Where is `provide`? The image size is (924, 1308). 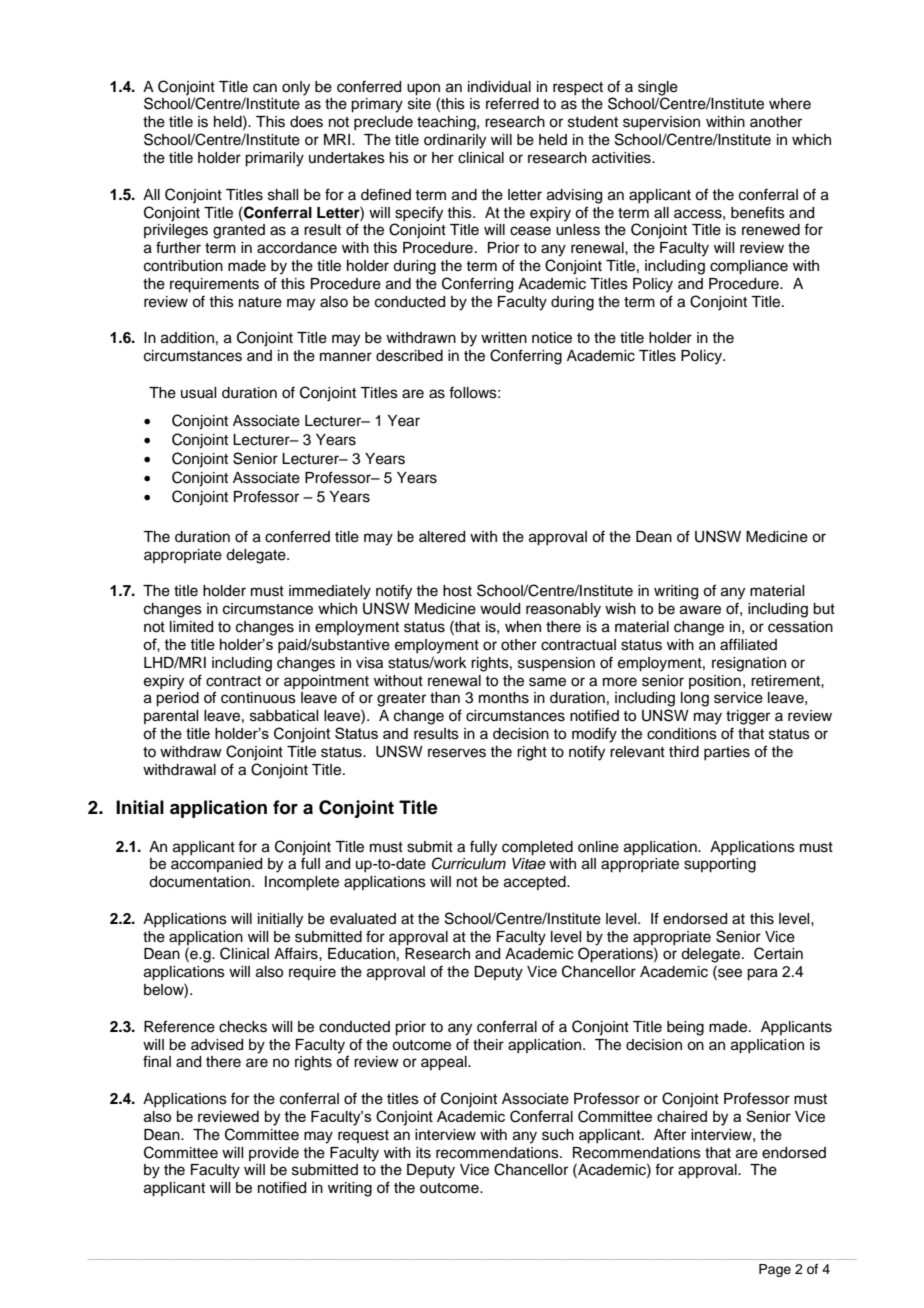 provide is located at coordinates (274, 1154).
